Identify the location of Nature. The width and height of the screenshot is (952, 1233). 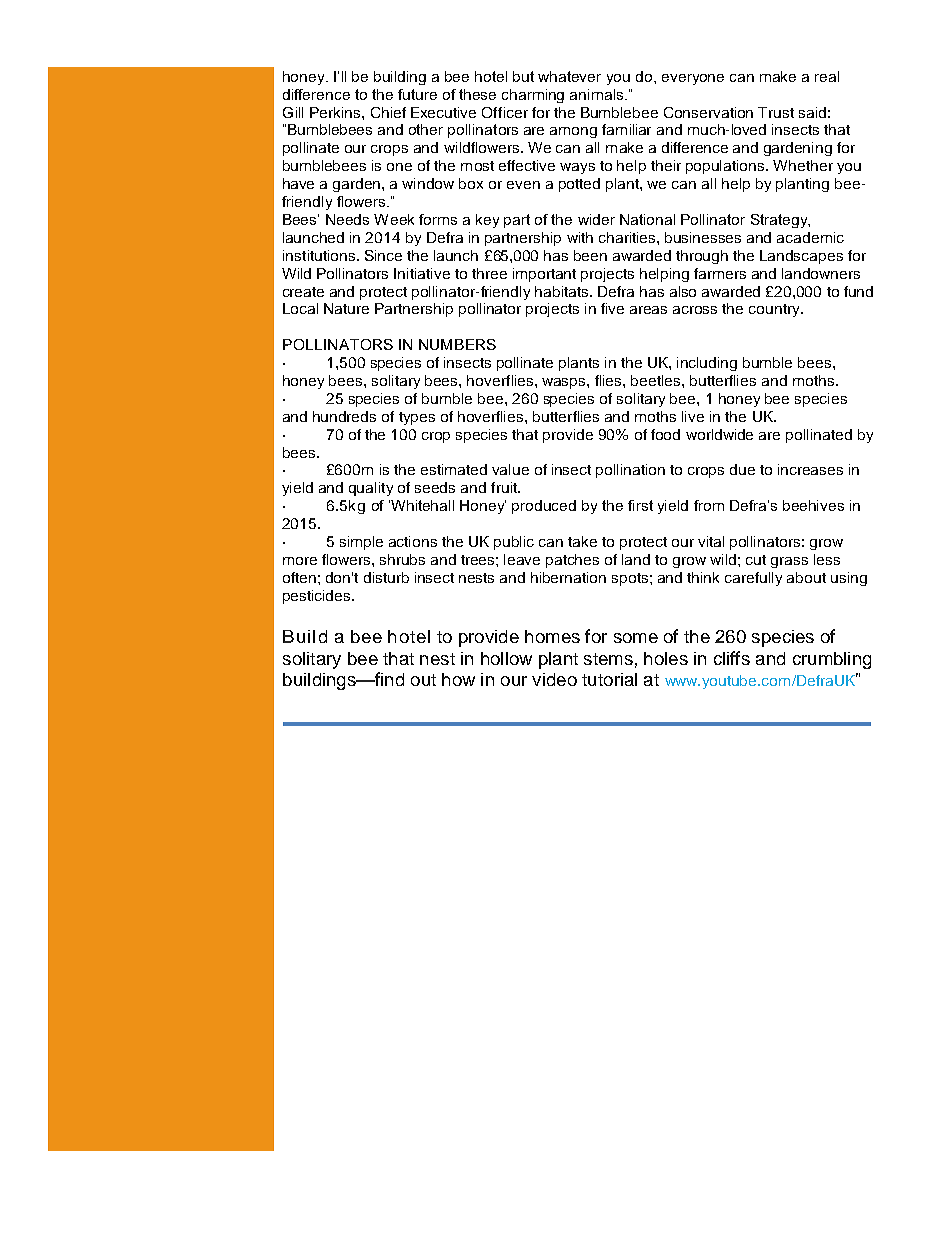
(346, 308).
